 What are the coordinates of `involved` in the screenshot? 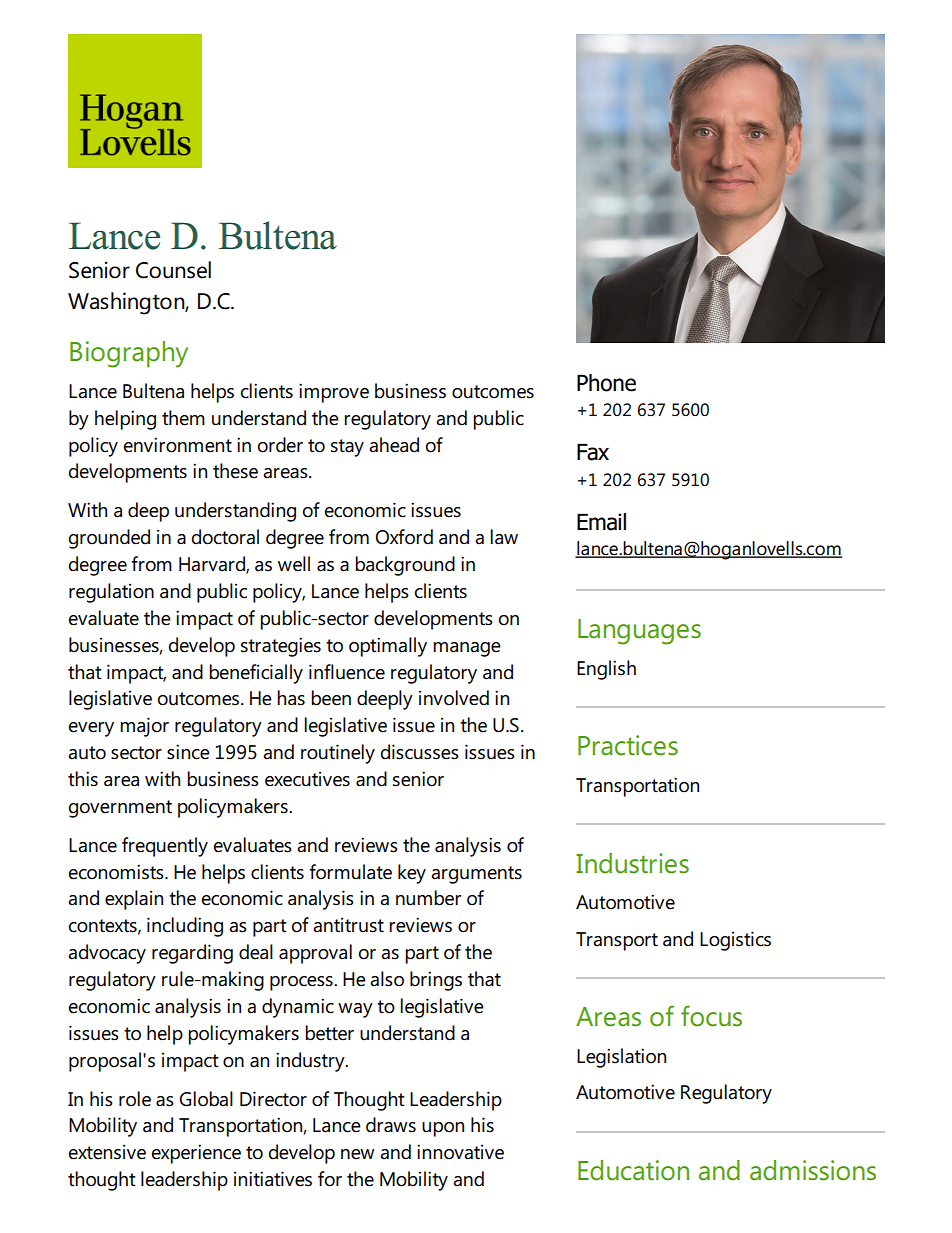 It's located at (454, 698).
